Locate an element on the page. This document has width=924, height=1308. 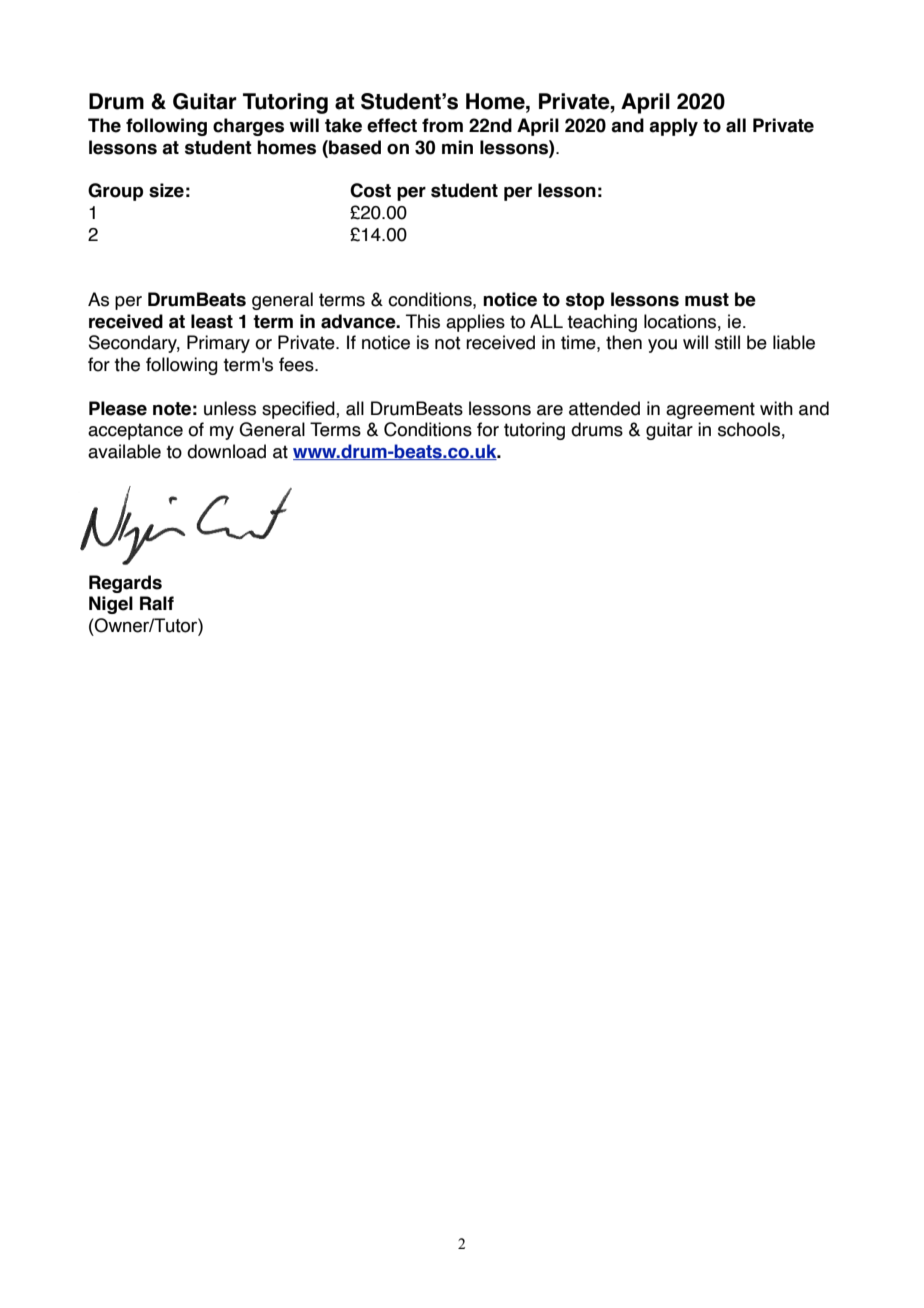
applies is located at coordinates (475, 323).
